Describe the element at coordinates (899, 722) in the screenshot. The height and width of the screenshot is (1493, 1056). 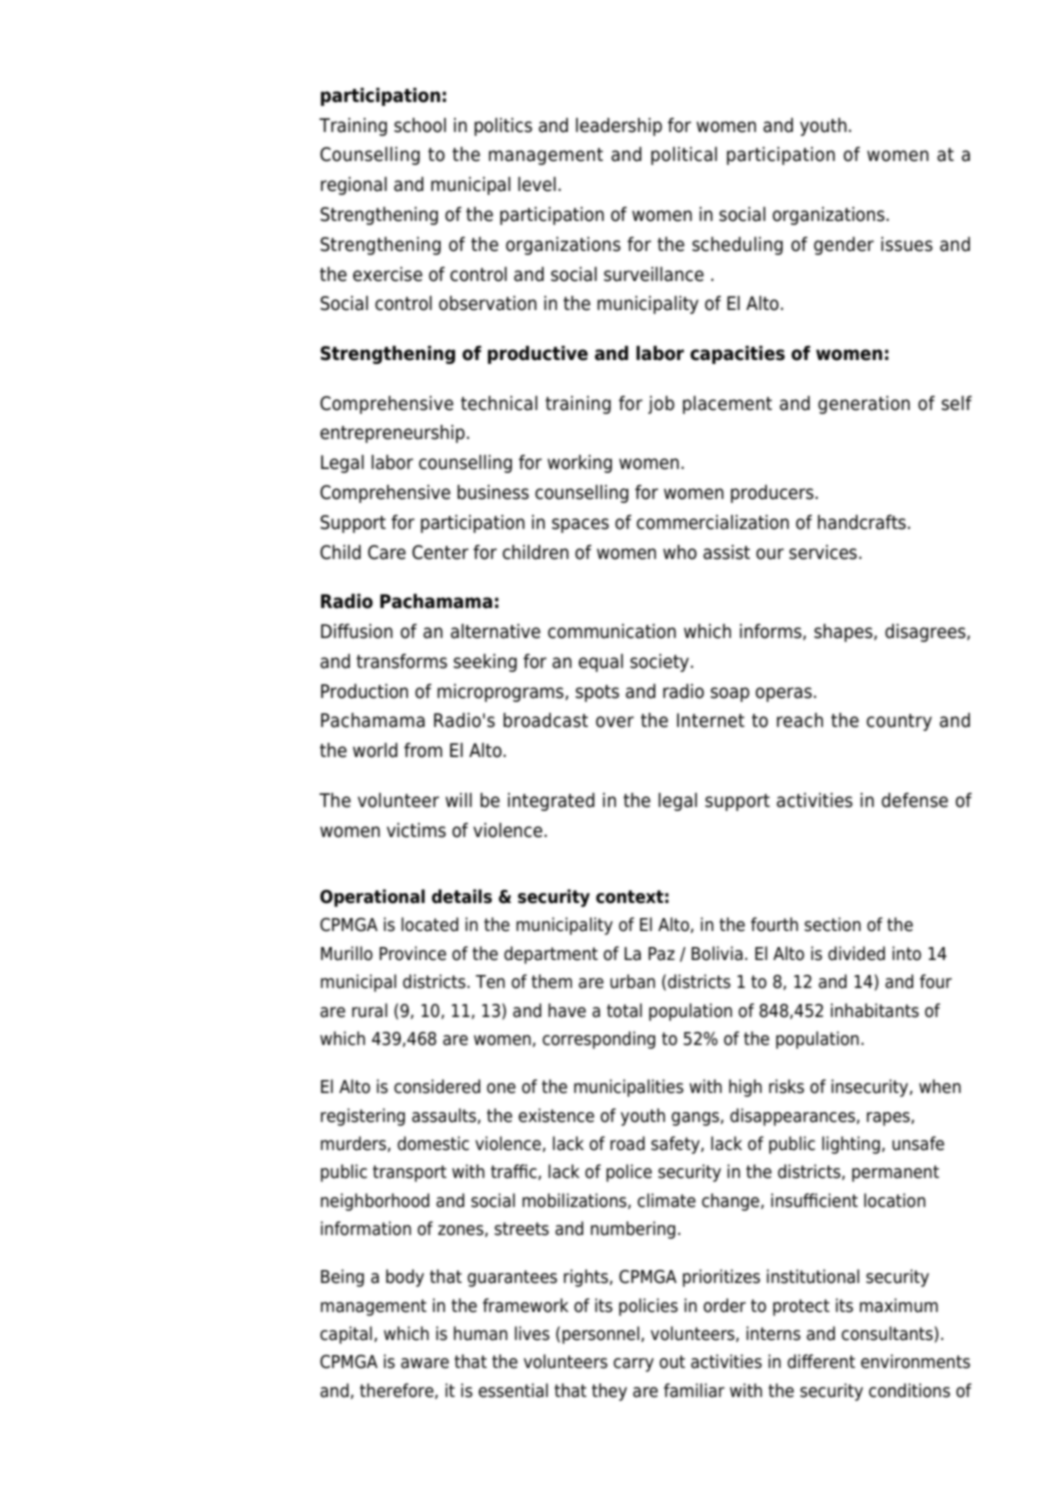
I see `country` at that location.
